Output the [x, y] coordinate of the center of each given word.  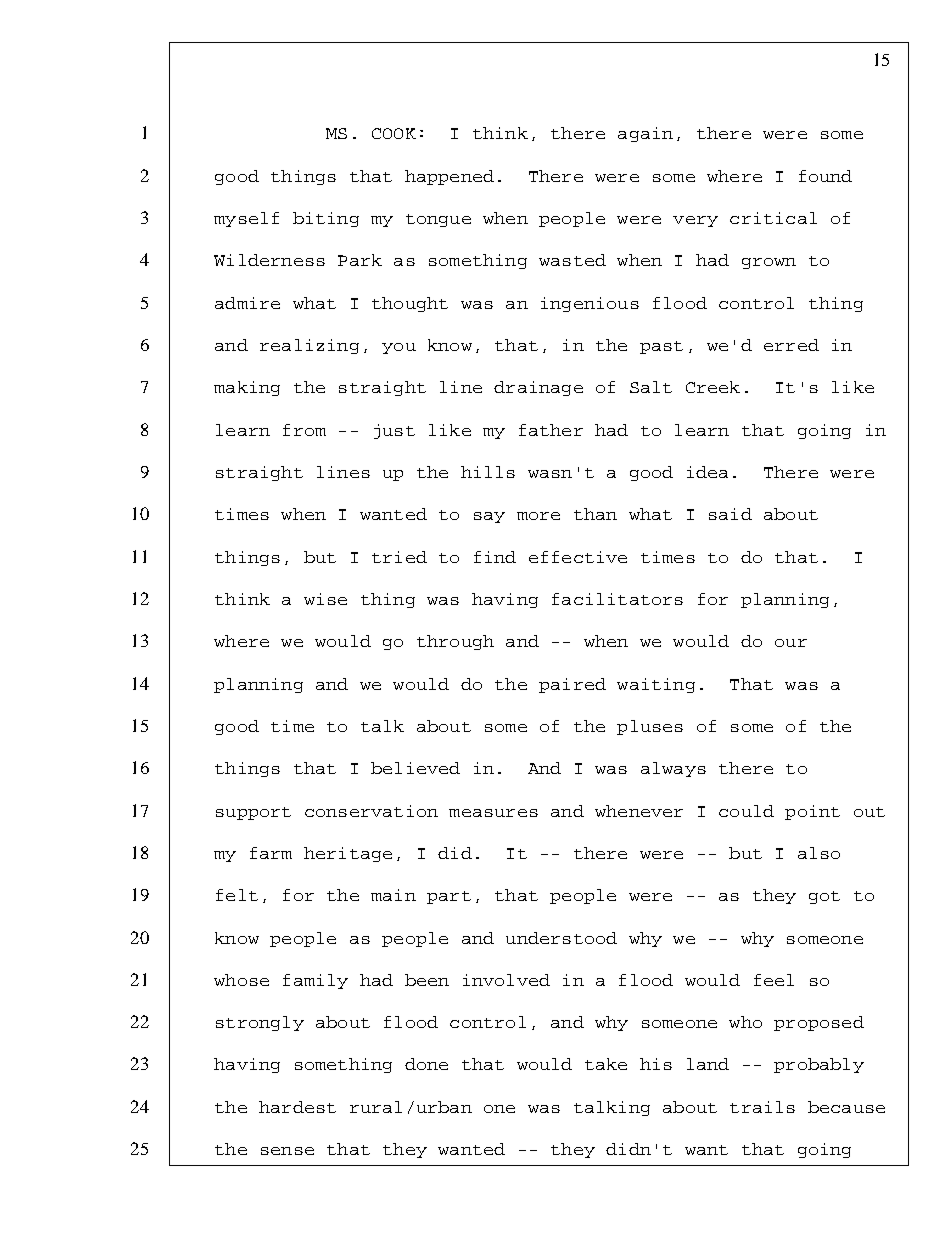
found [825, 176]
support [253, 813]
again [645, 134]
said [730, 514]
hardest [297, 1107]
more [538, 516]
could [746, 811]
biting [326, 219]
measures [493, 813]
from [304, 430]
